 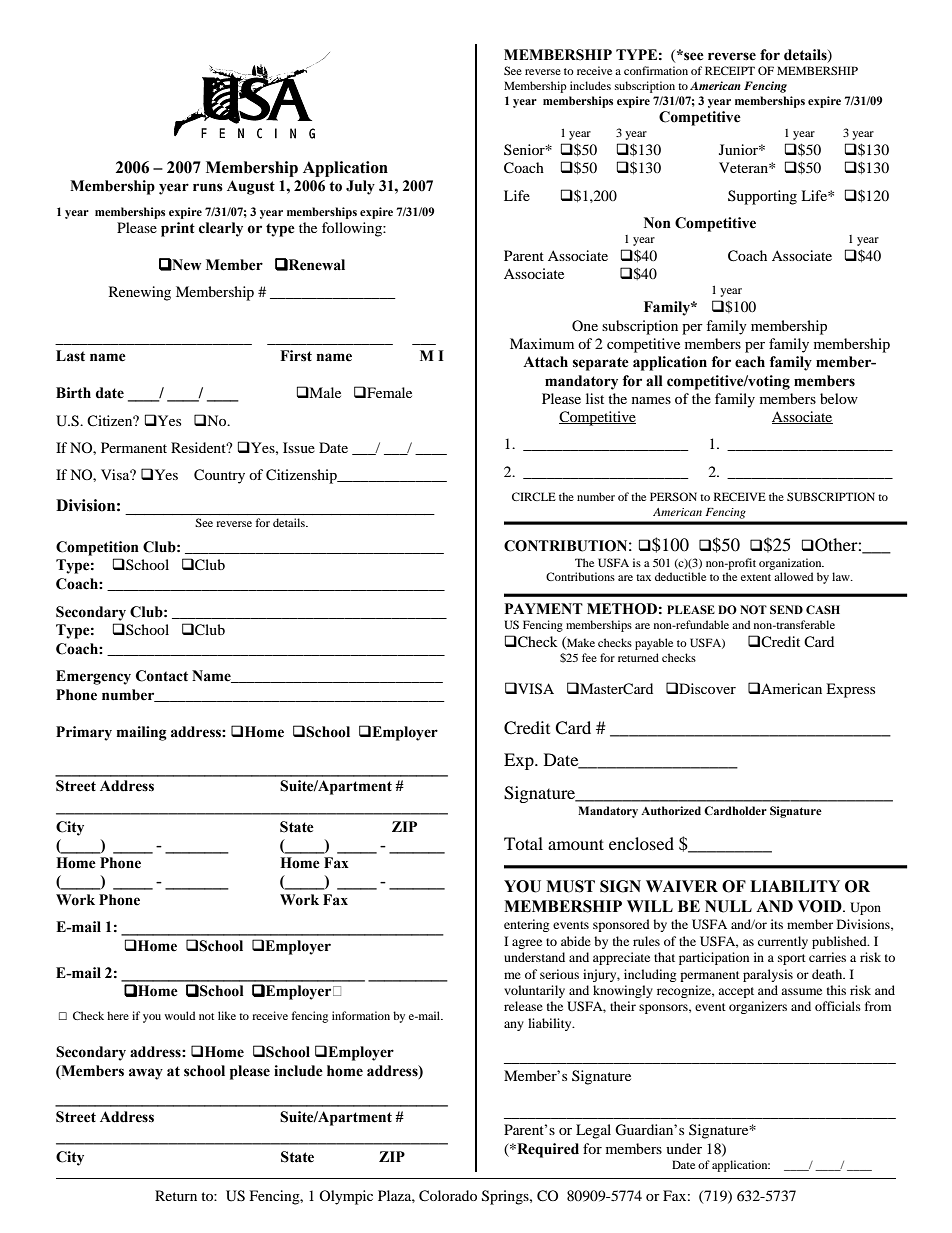 What do you see at coordinates (730, 70) in the image?
I see `RECEIPT` at bounding box center [730, 70].
